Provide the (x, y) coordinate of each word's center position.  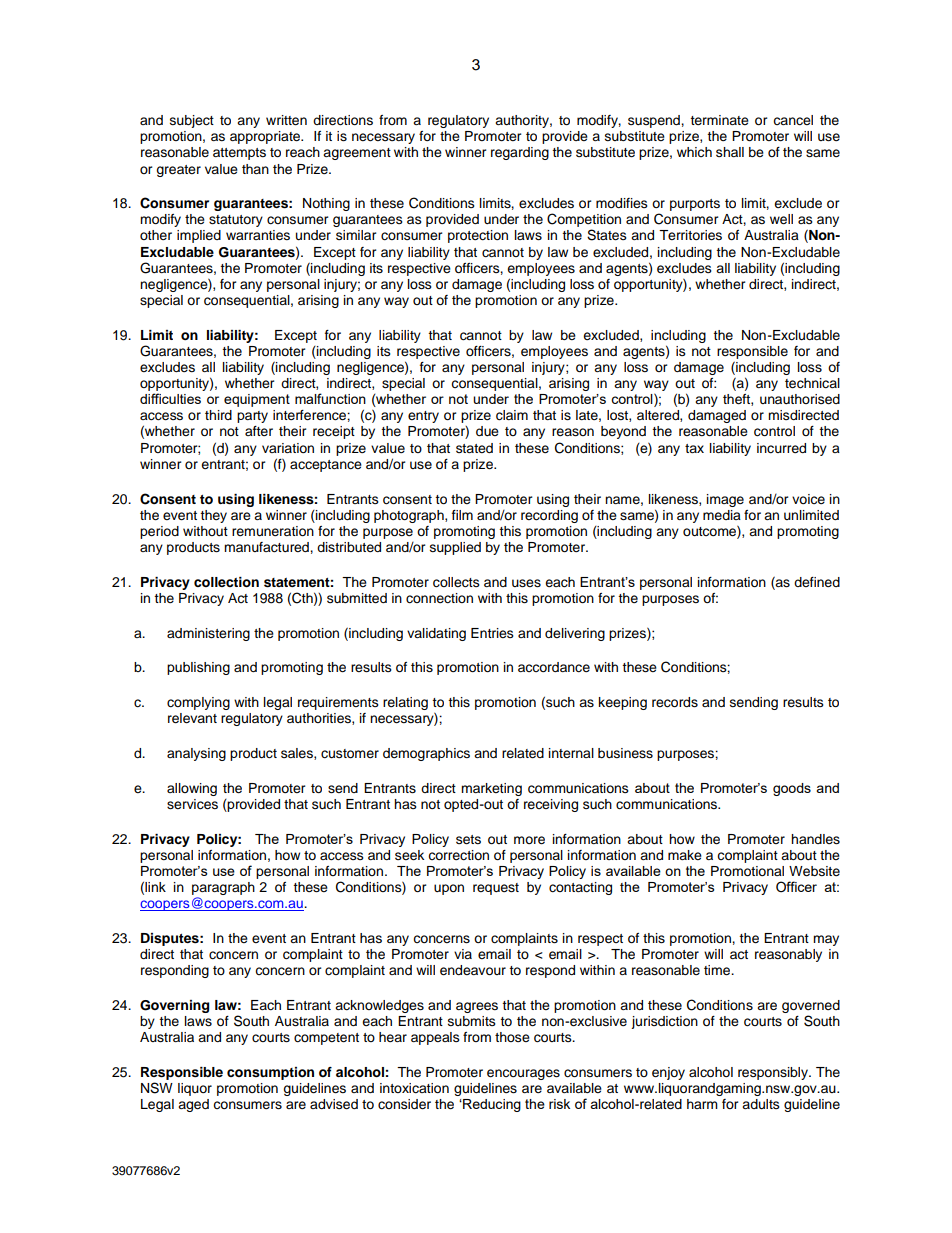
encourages (523, 1074)
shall (730, 152)
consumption (270, 1073)
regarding (520, 153)
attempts (239, 154)
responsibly (774, 1073)
